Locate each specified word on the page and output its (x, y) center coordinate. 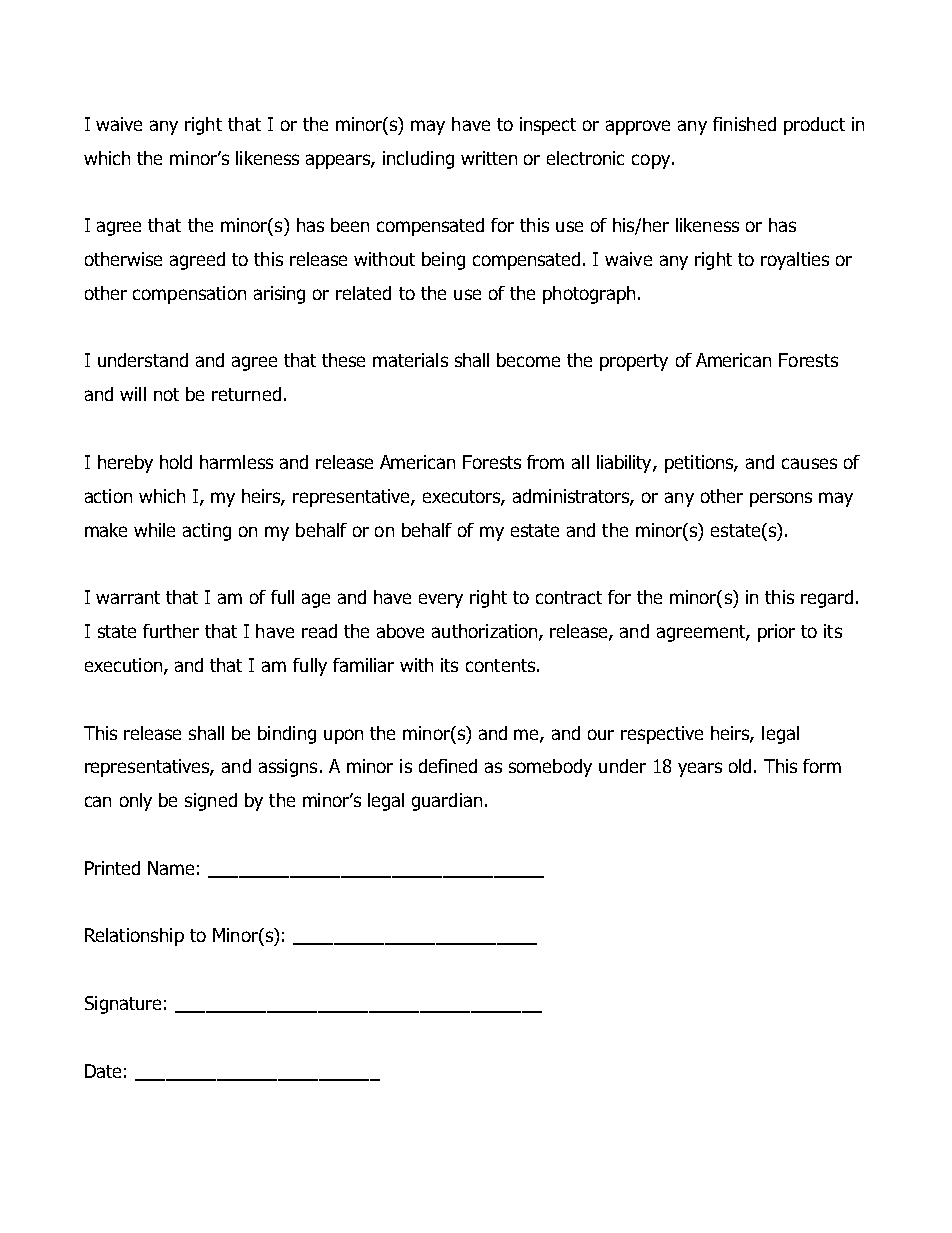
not (166, 394)
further (171, 631)
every (441, 600)
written (489, 158)
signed (211, 802)
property (634, 362)
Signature (123, 1005)
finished (744, 124)
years (700, 769)
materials (410, 360)
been (350, 225)
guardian (447, 802)
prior (776, 633)
